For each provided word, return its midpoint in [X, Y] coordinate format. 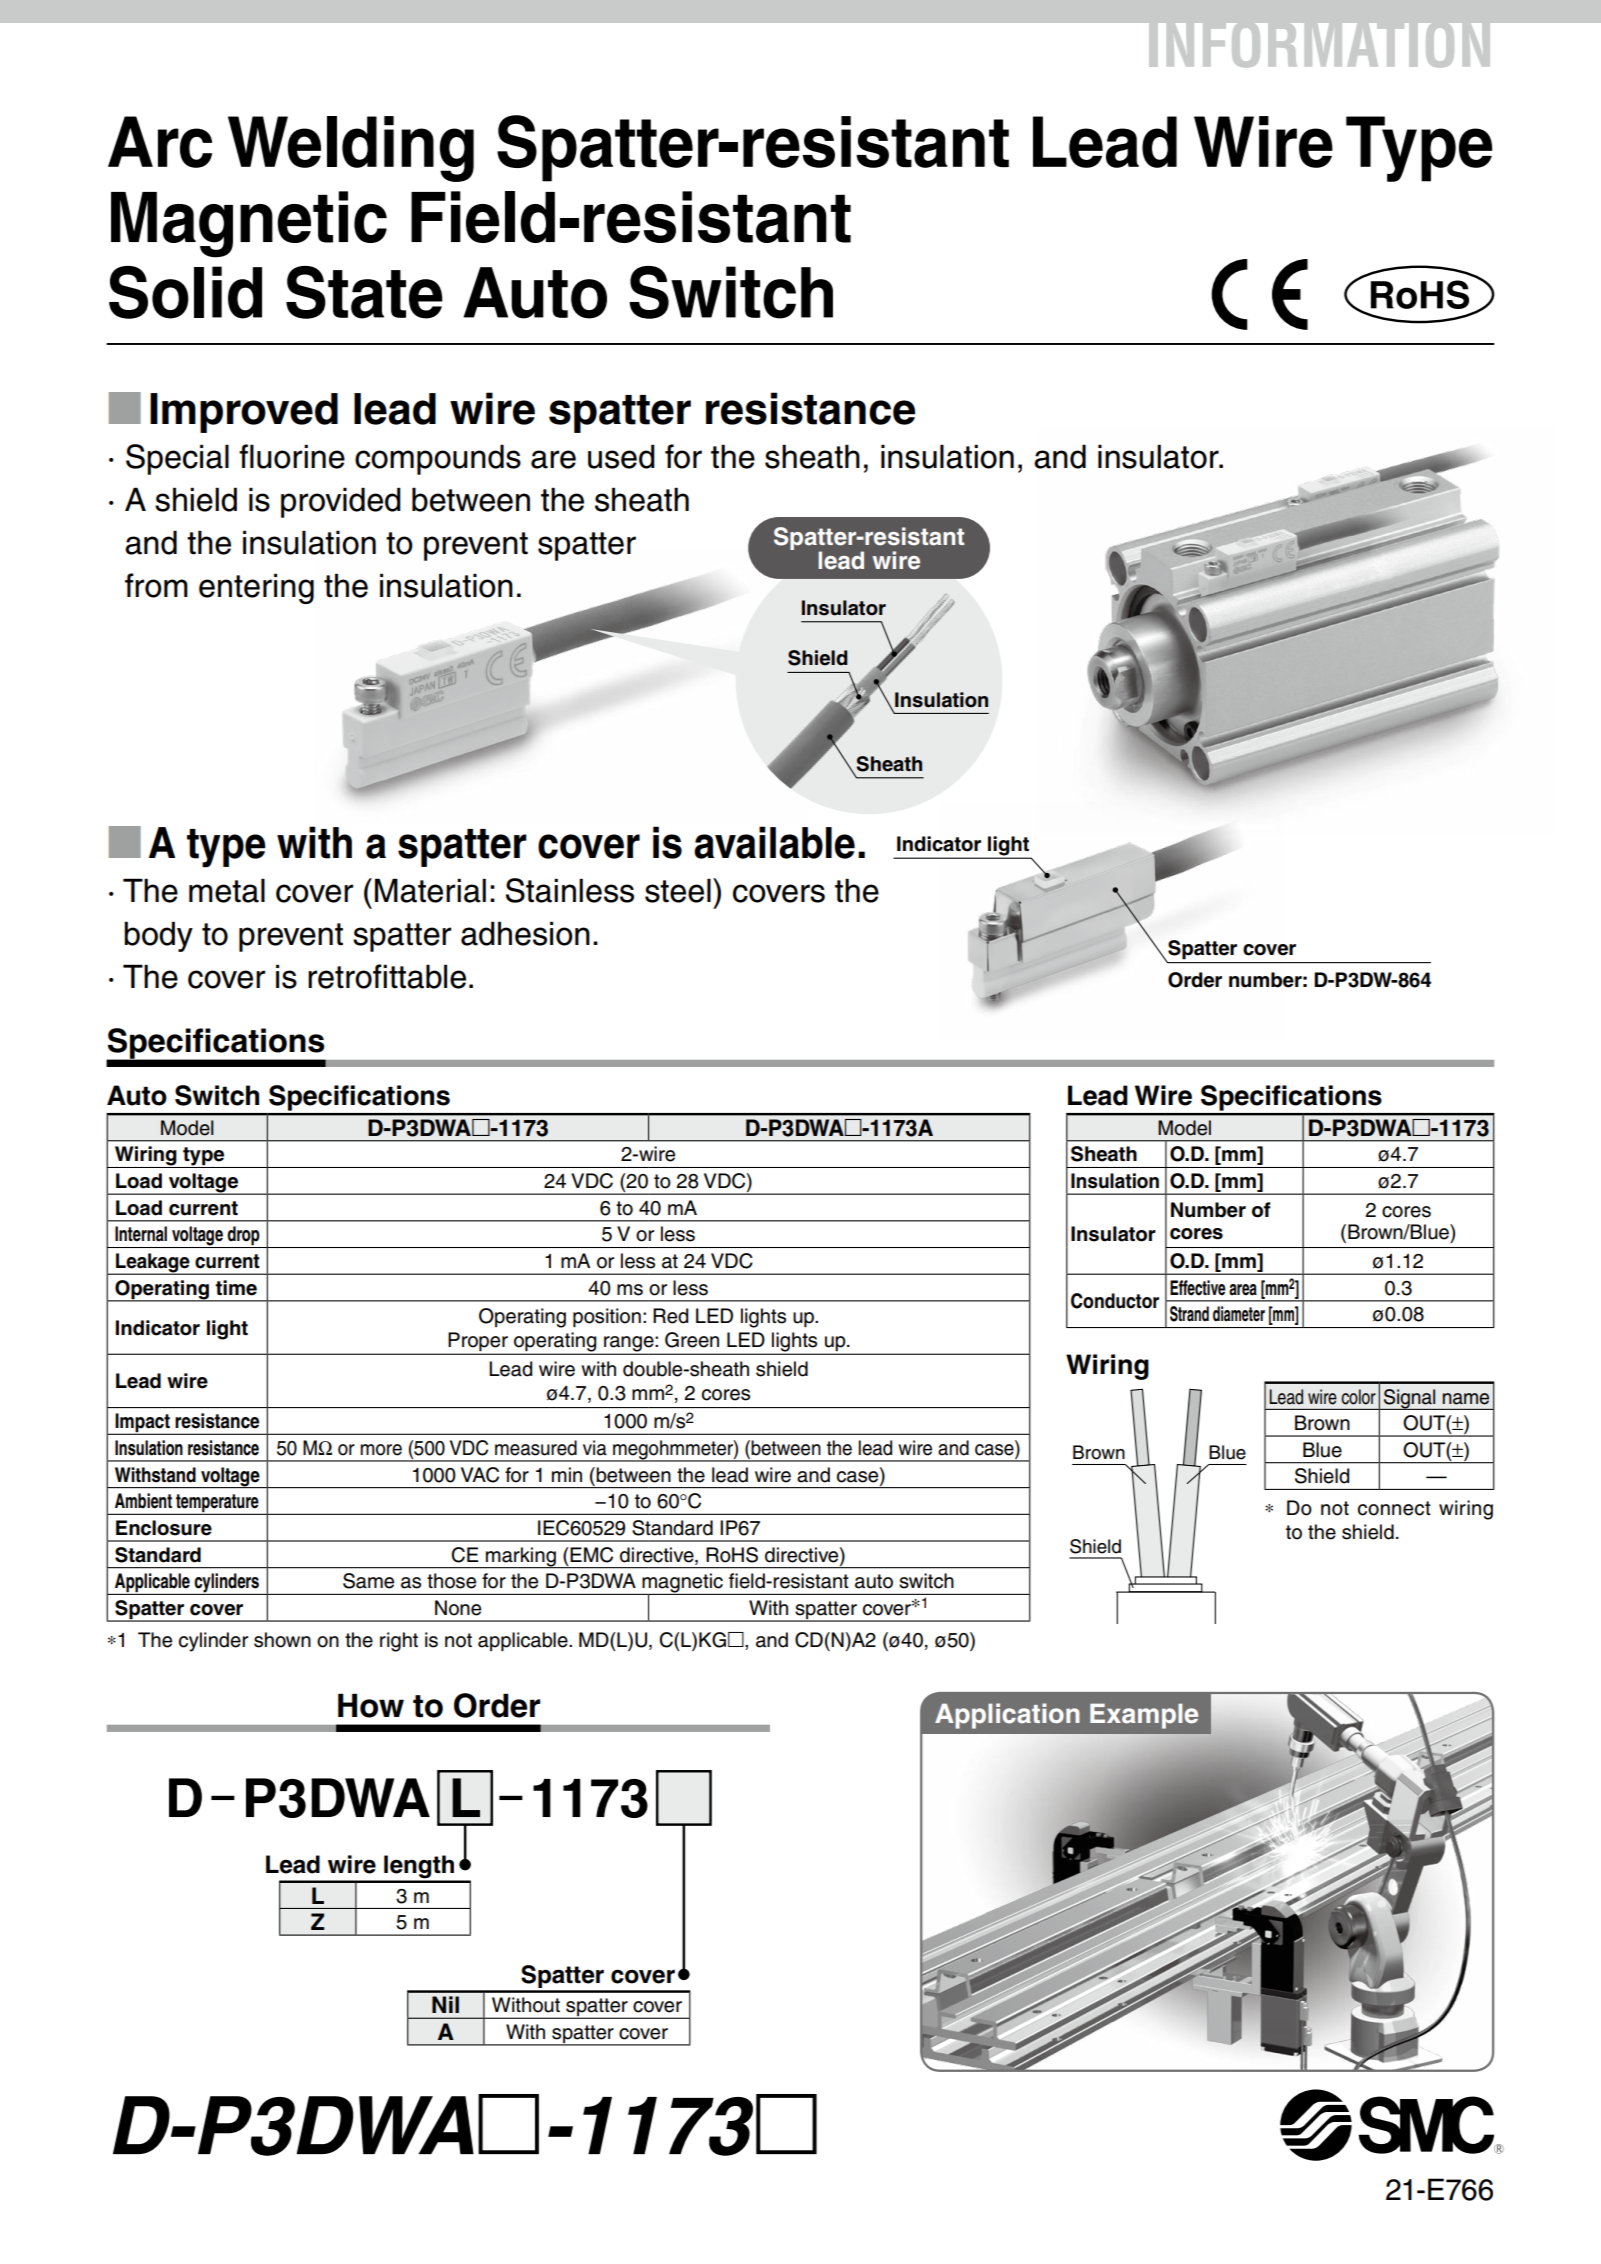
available [774, 842]
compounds [438, 459]
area [1243, 1290]
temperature [217, 1504]
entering [256, 588]
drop [243, 1237]
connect [1394, 1508]
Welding [351, 149]
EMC [590, 1555]
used [621, 456]
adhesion [525, 933]
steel [678, 890]
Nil [445, 2004]
